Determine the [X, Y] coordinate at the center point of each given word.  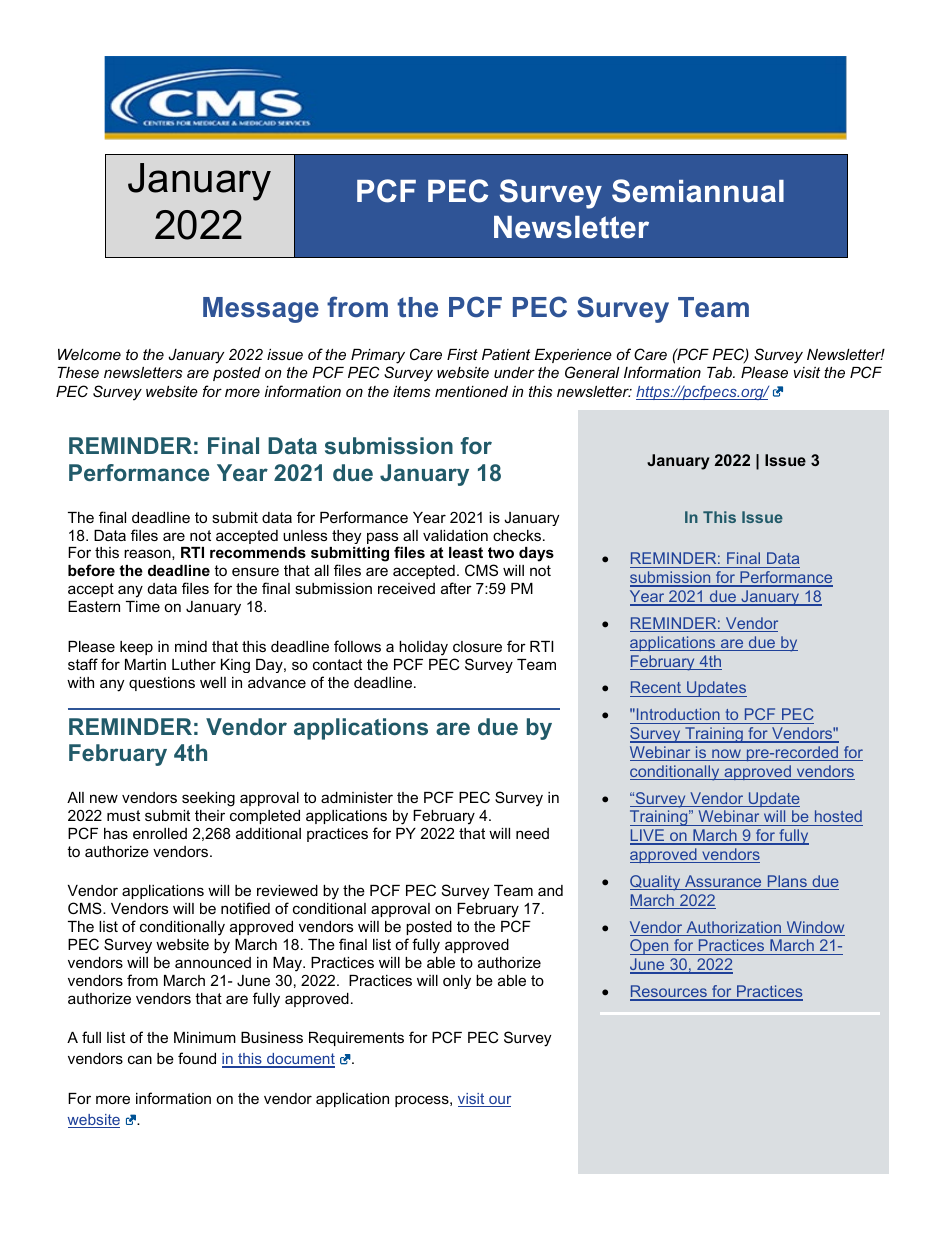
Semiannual [698, 191]
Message [261, 310]
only [457, 982]
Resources [669, 992]
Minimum [205, 1037]
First [462, 354]
